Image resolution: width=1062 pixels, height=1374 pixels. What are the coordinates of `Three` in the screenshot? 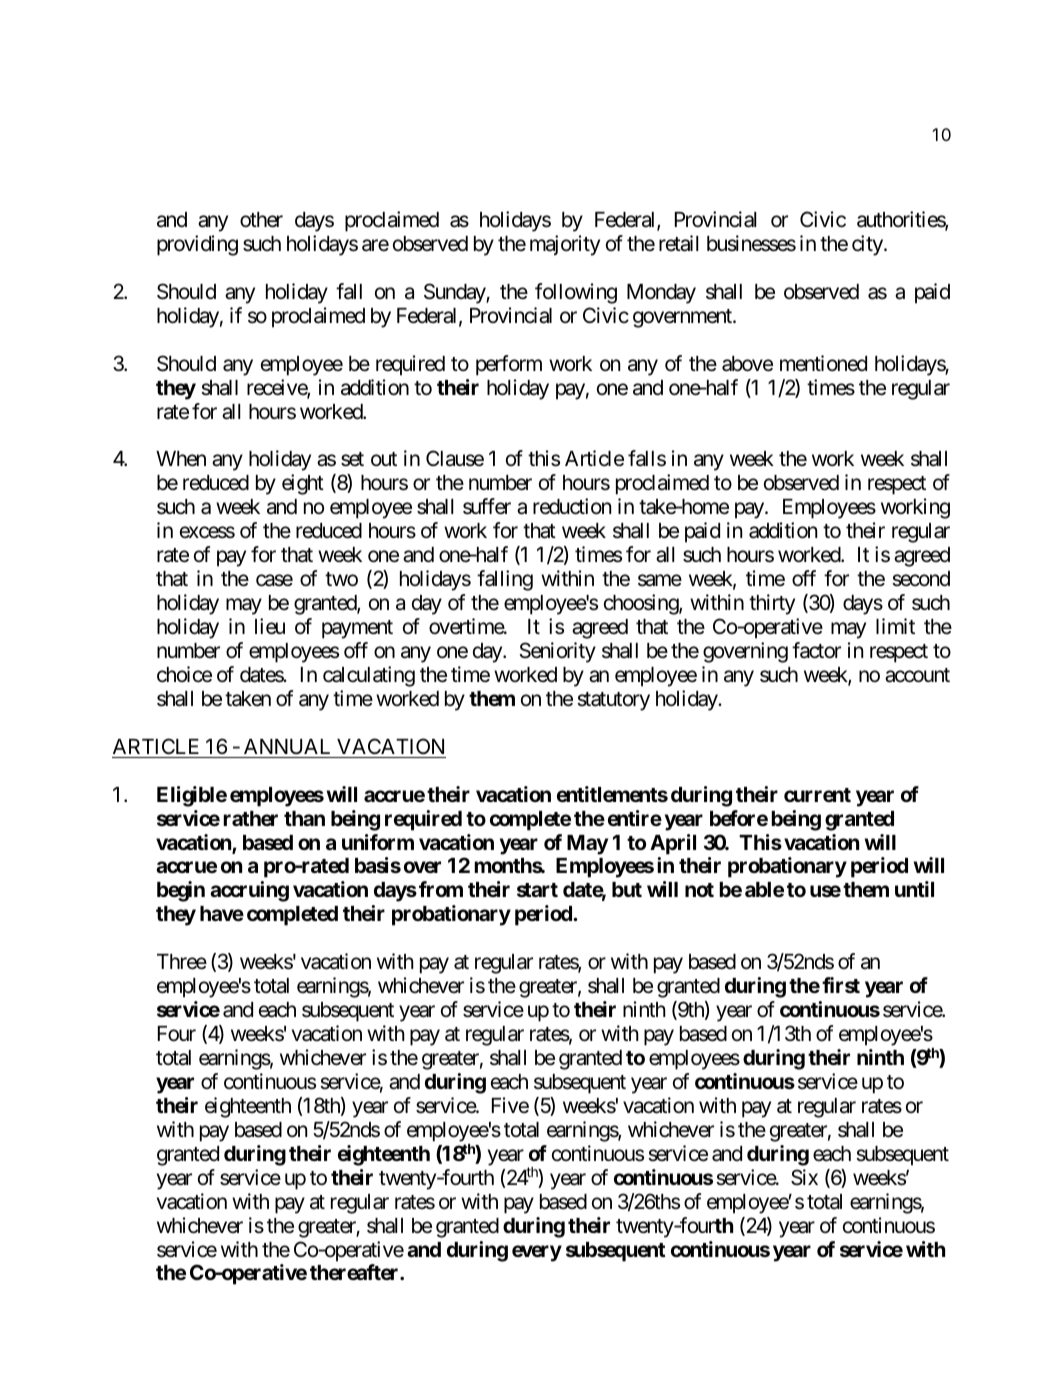 It's located at (182, 962).
